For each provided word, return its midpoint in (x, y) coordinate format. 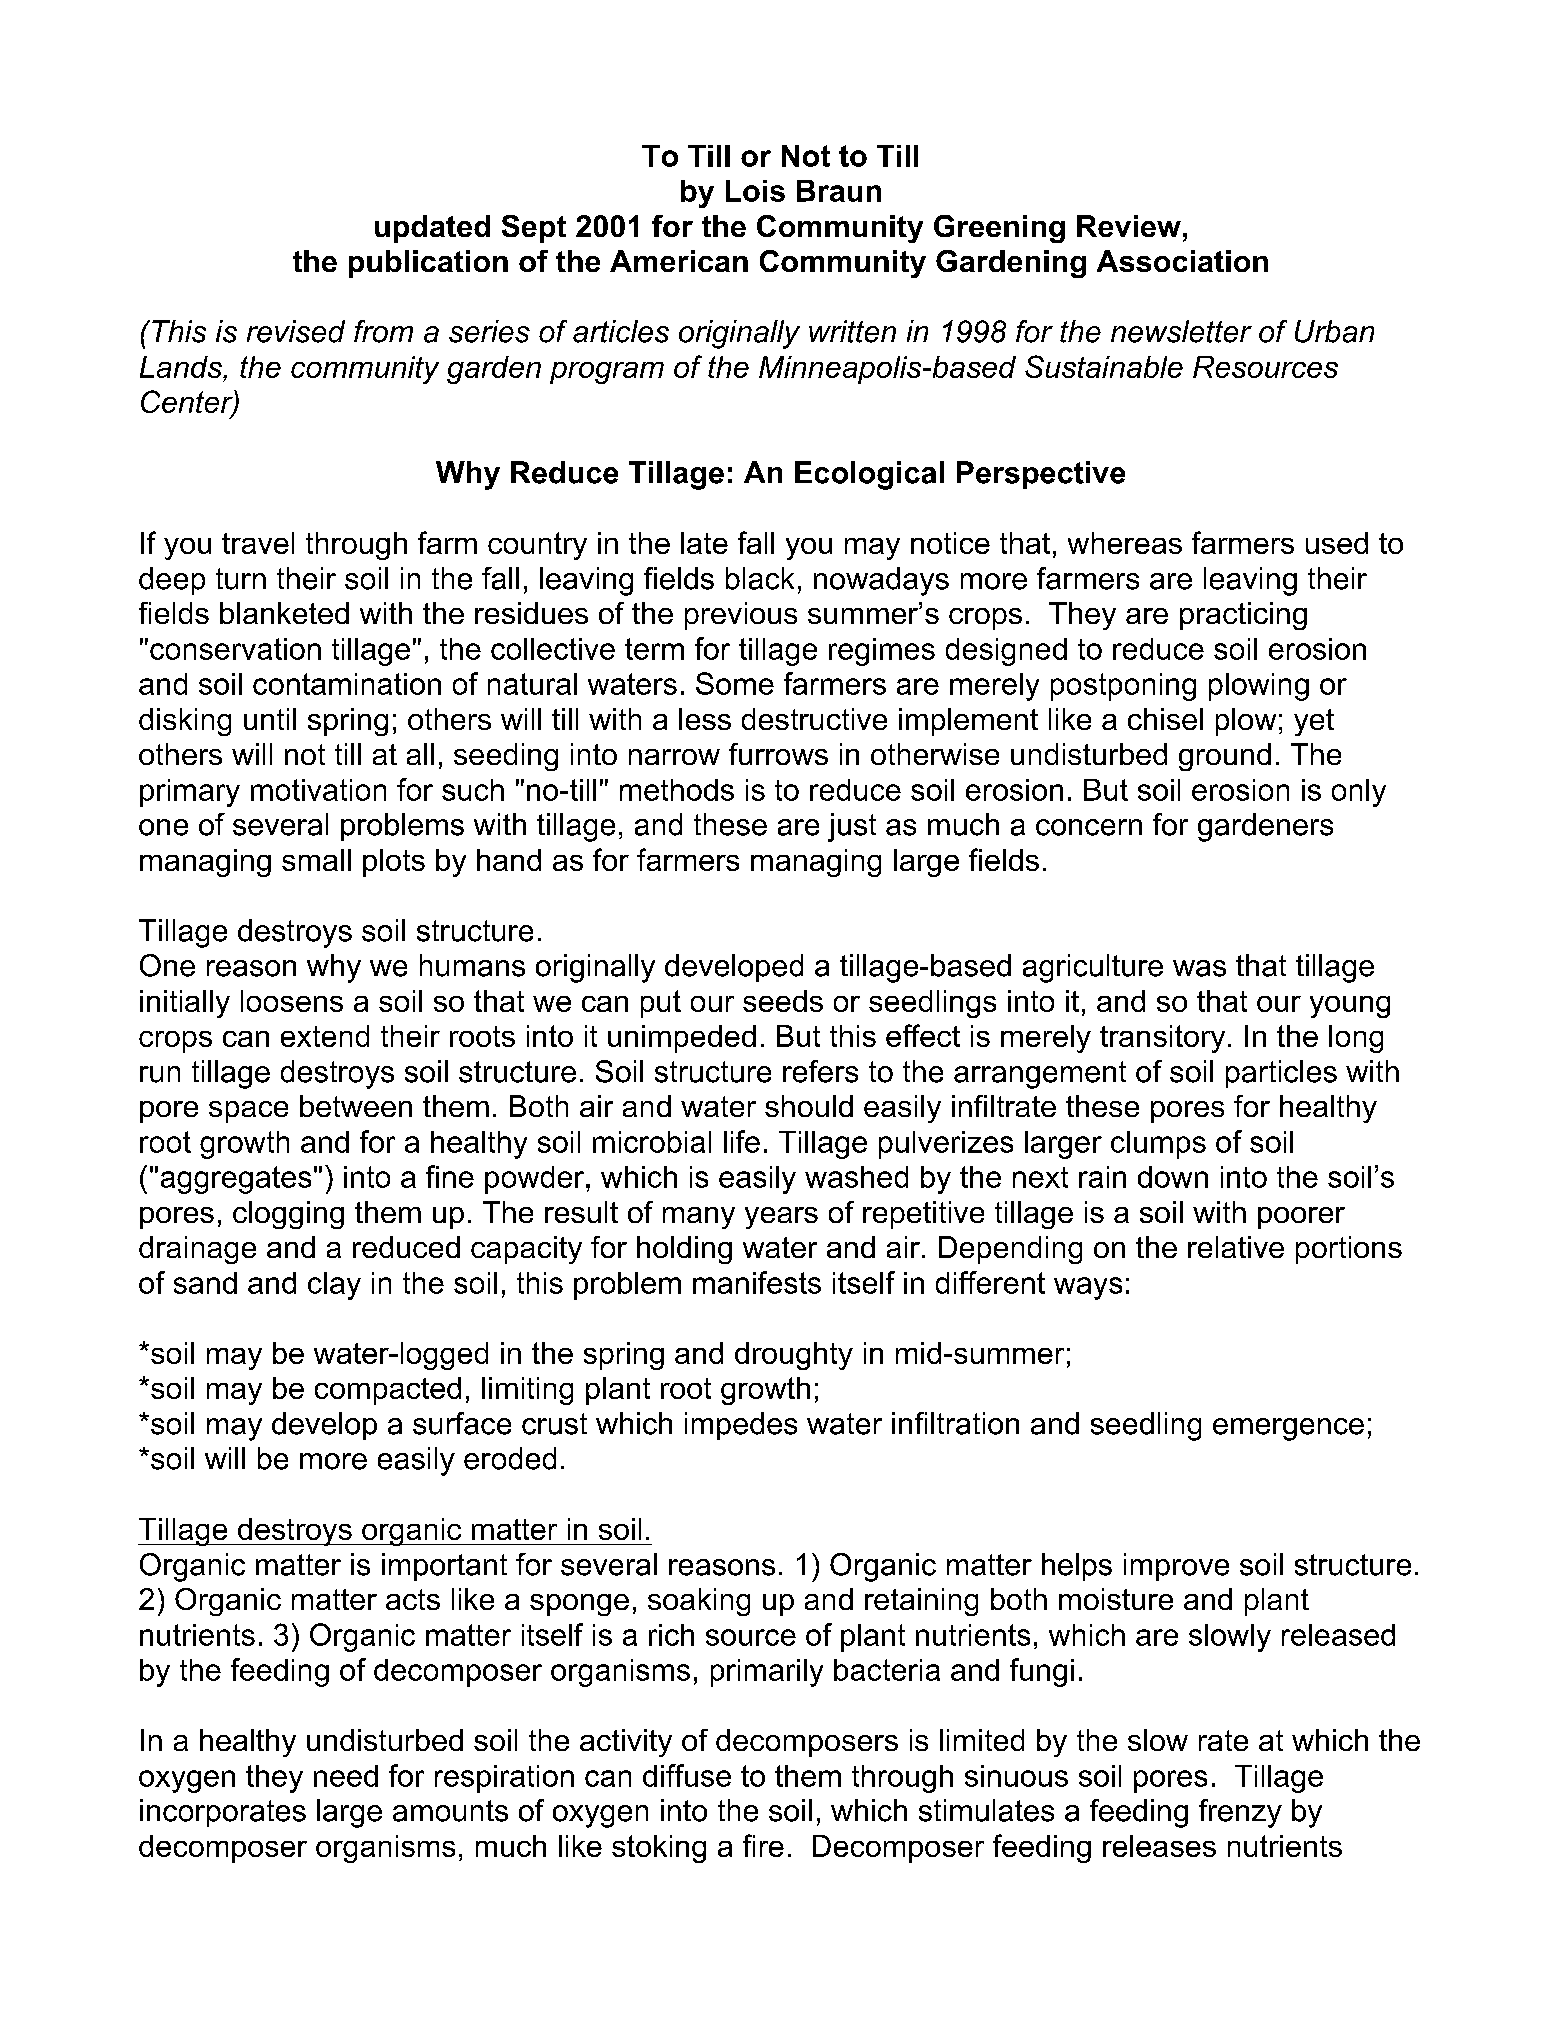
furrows (778, 754)
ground (1225, 757)
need (346, 1776)
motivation (318, 790)
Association (1182, 261)
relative (1236, 1247)
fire (763, 1845)
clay (334, 1286)
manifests (757, 1282)
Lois (755, 191)
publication (428, 264)
